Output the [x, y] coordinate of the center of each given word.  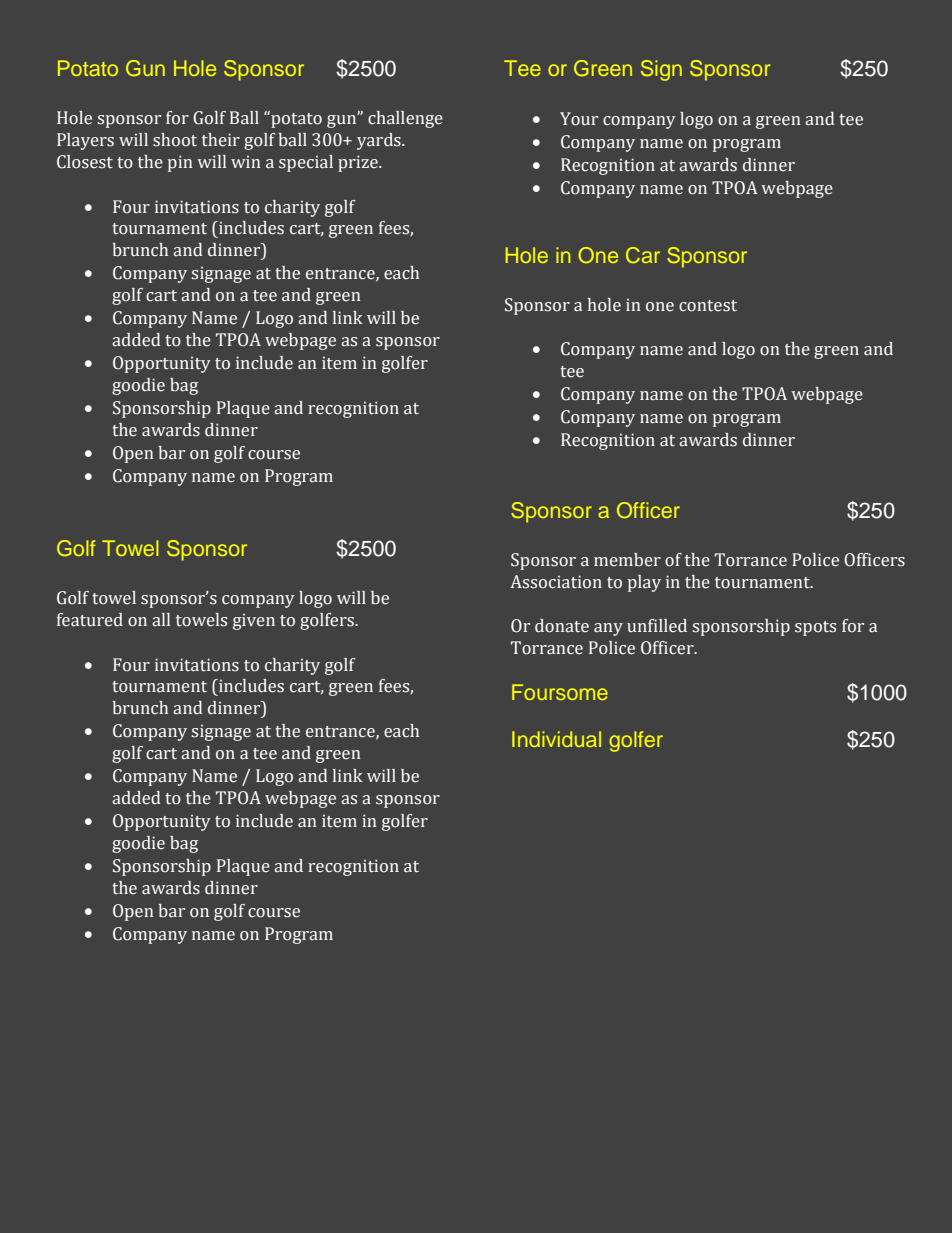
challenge [405, 119]
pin [180, 163]
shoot [175, 140]
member [627, 560]
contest [708, 306]
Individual [556, 739]
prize [359, 163]
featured [90, 620]
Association [556, 582]
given [254, 622]
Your [579, 119]
